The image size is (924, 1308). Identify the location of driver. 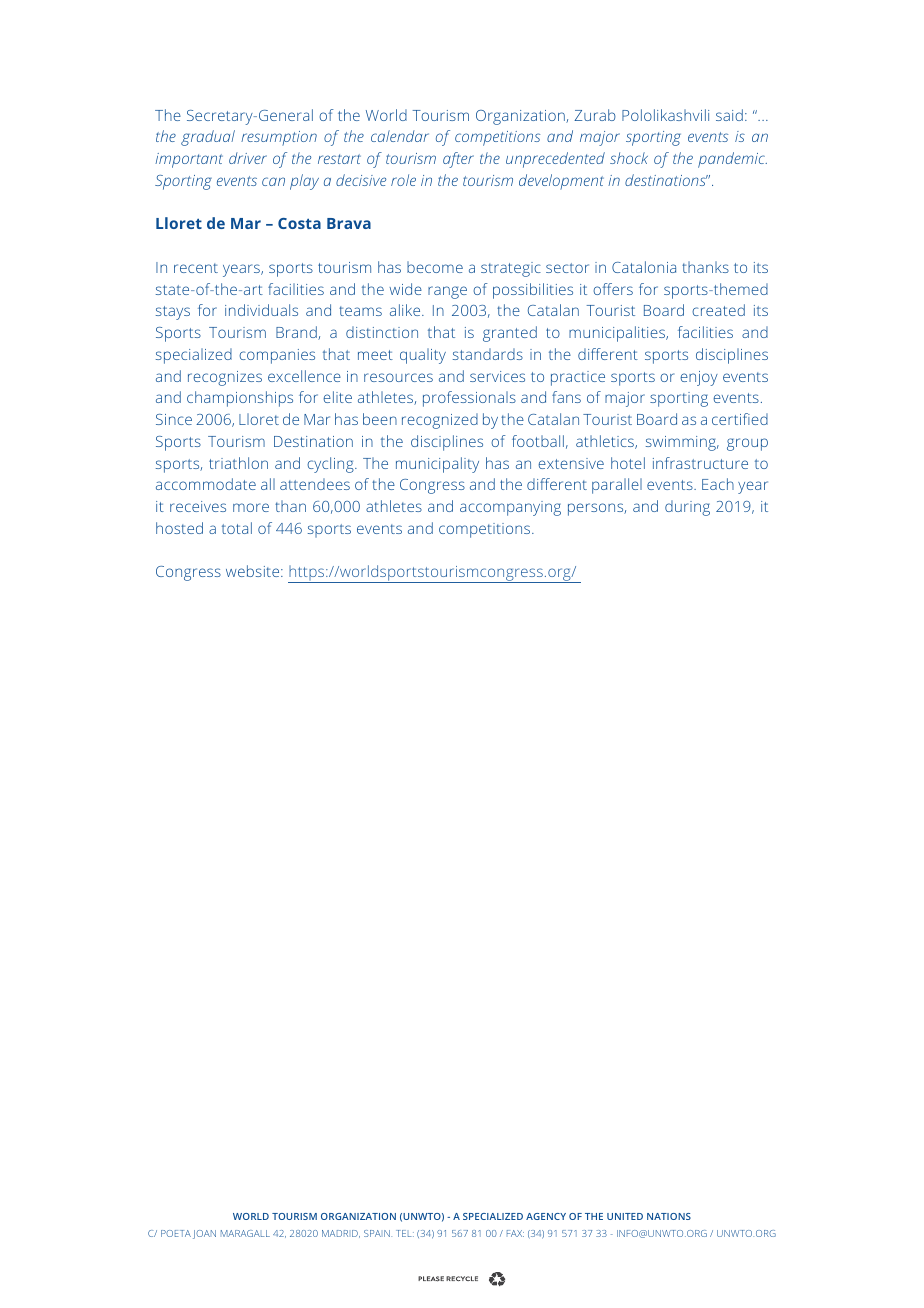
(248, 158).
